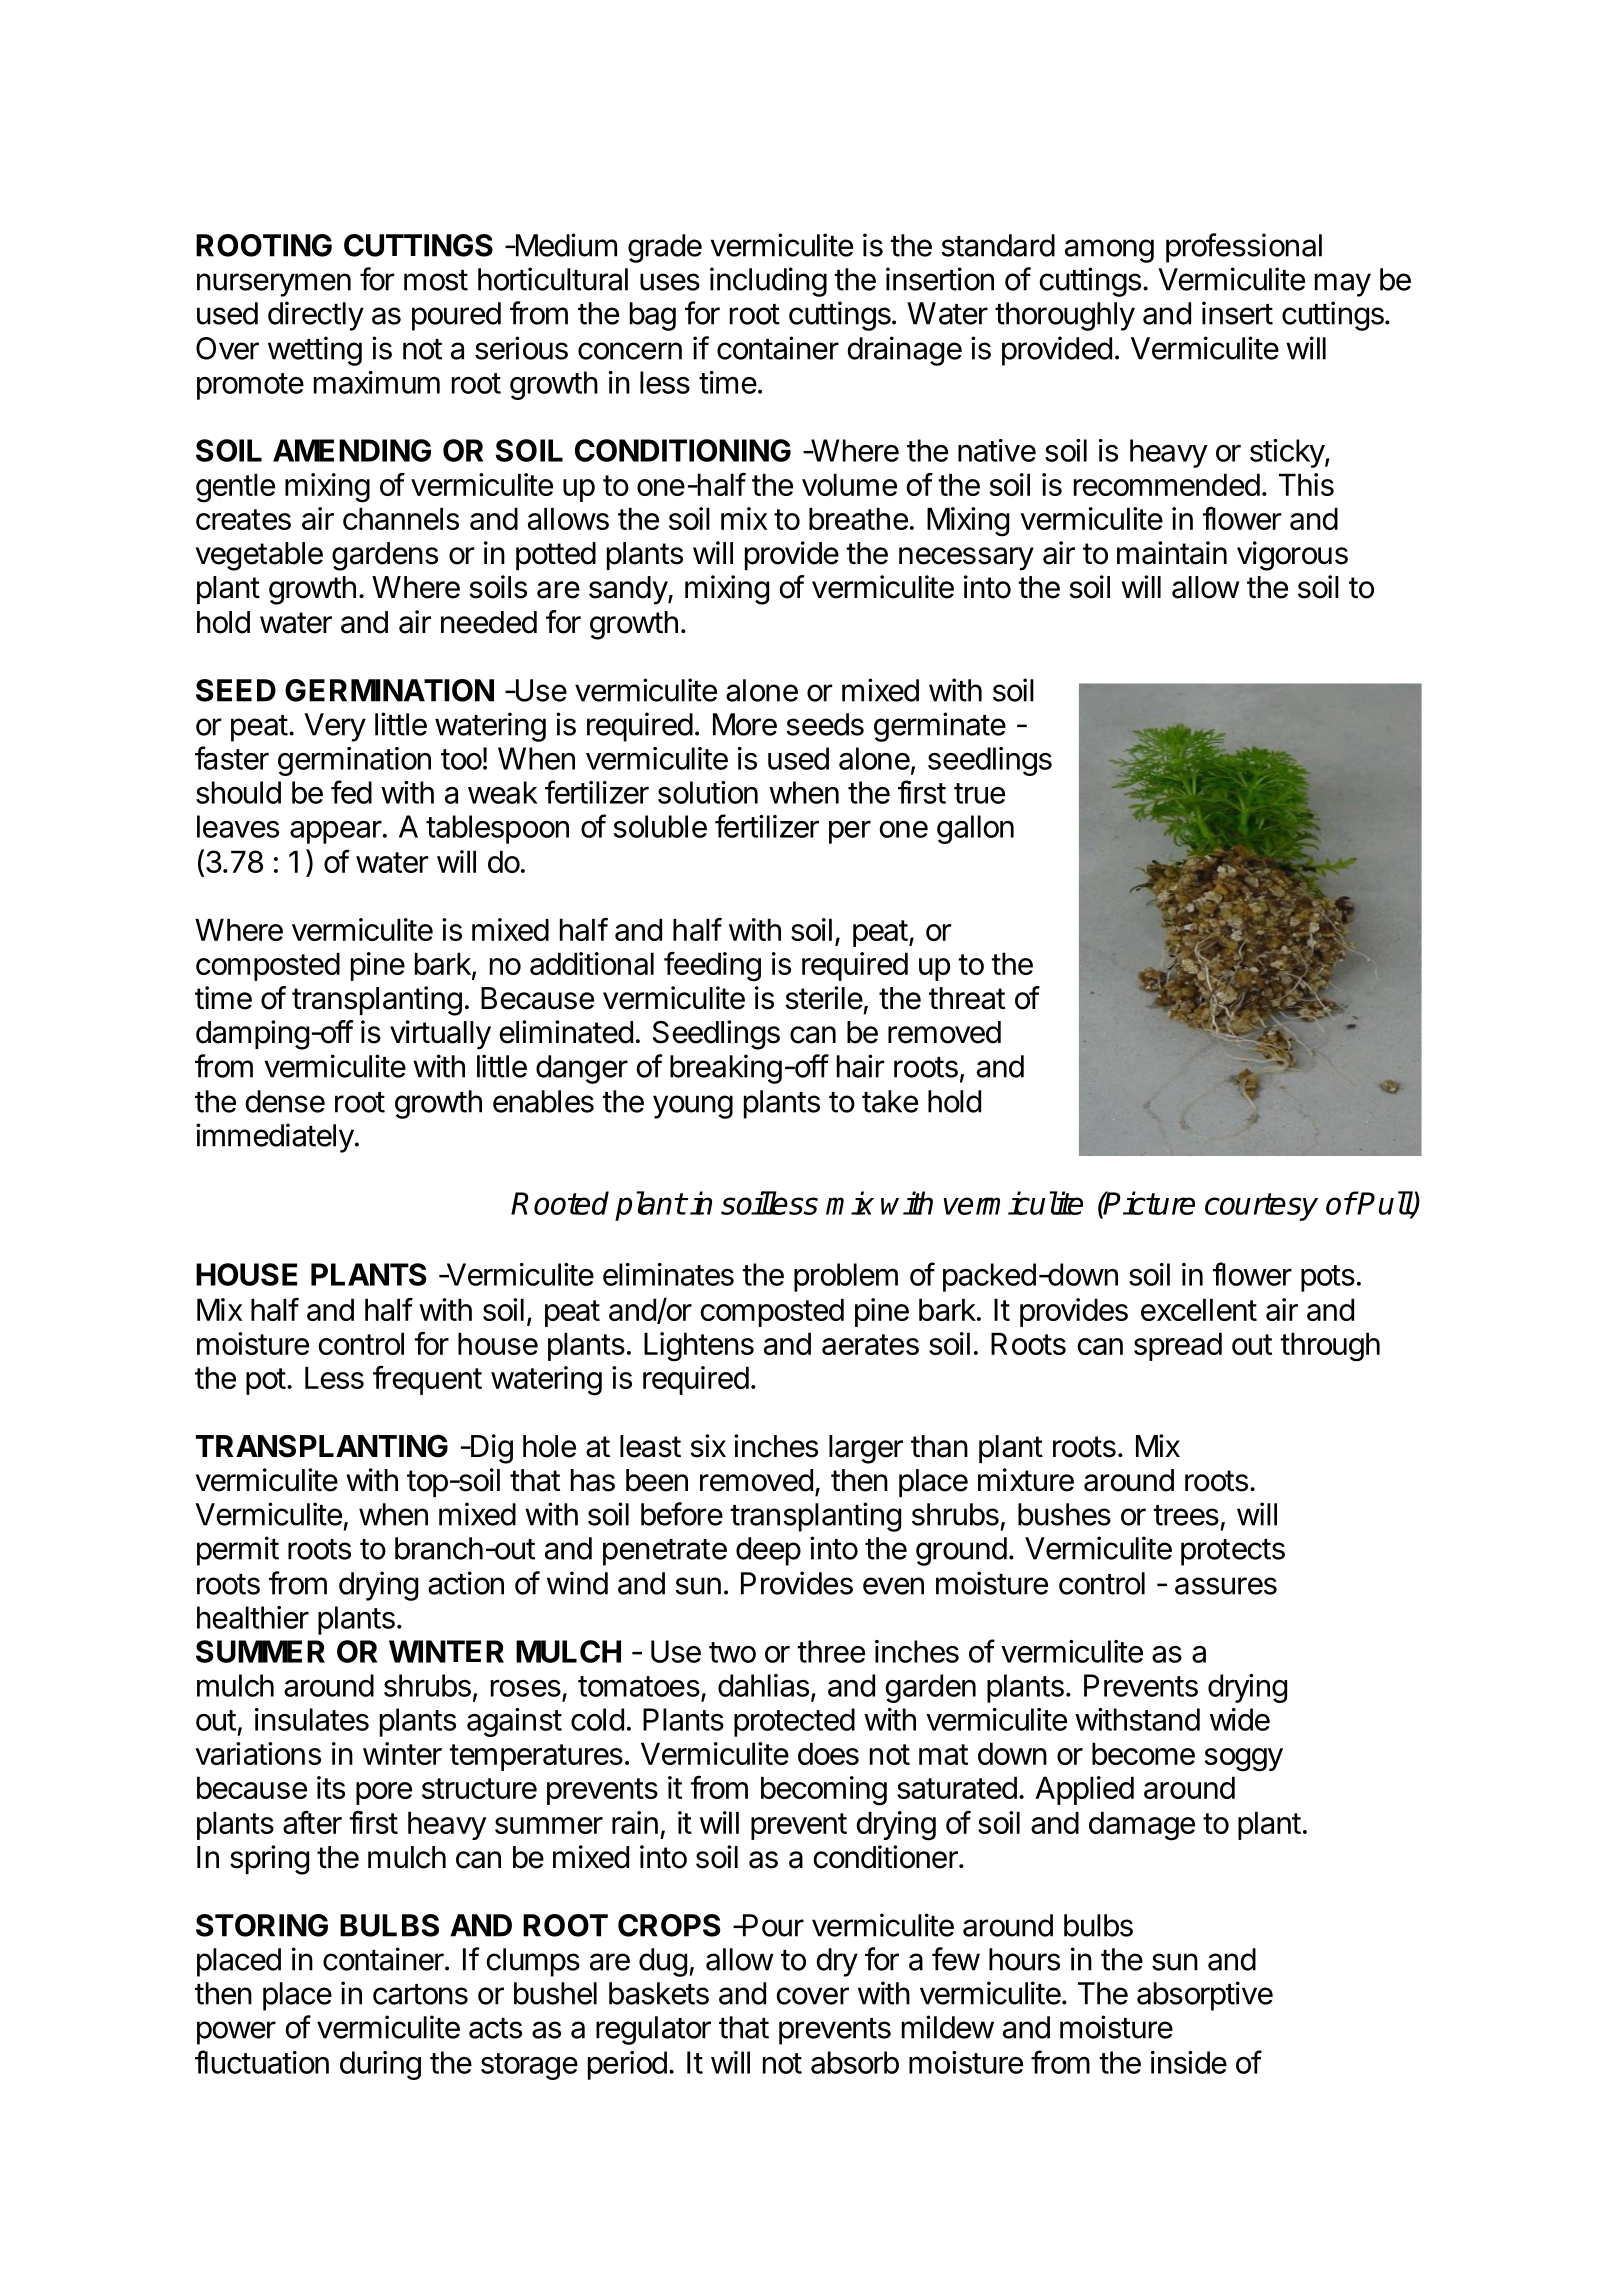 Image resolution: width=1610 pixels, height=2277 pixels. I want to click on cartons, so click(420, 1994).
